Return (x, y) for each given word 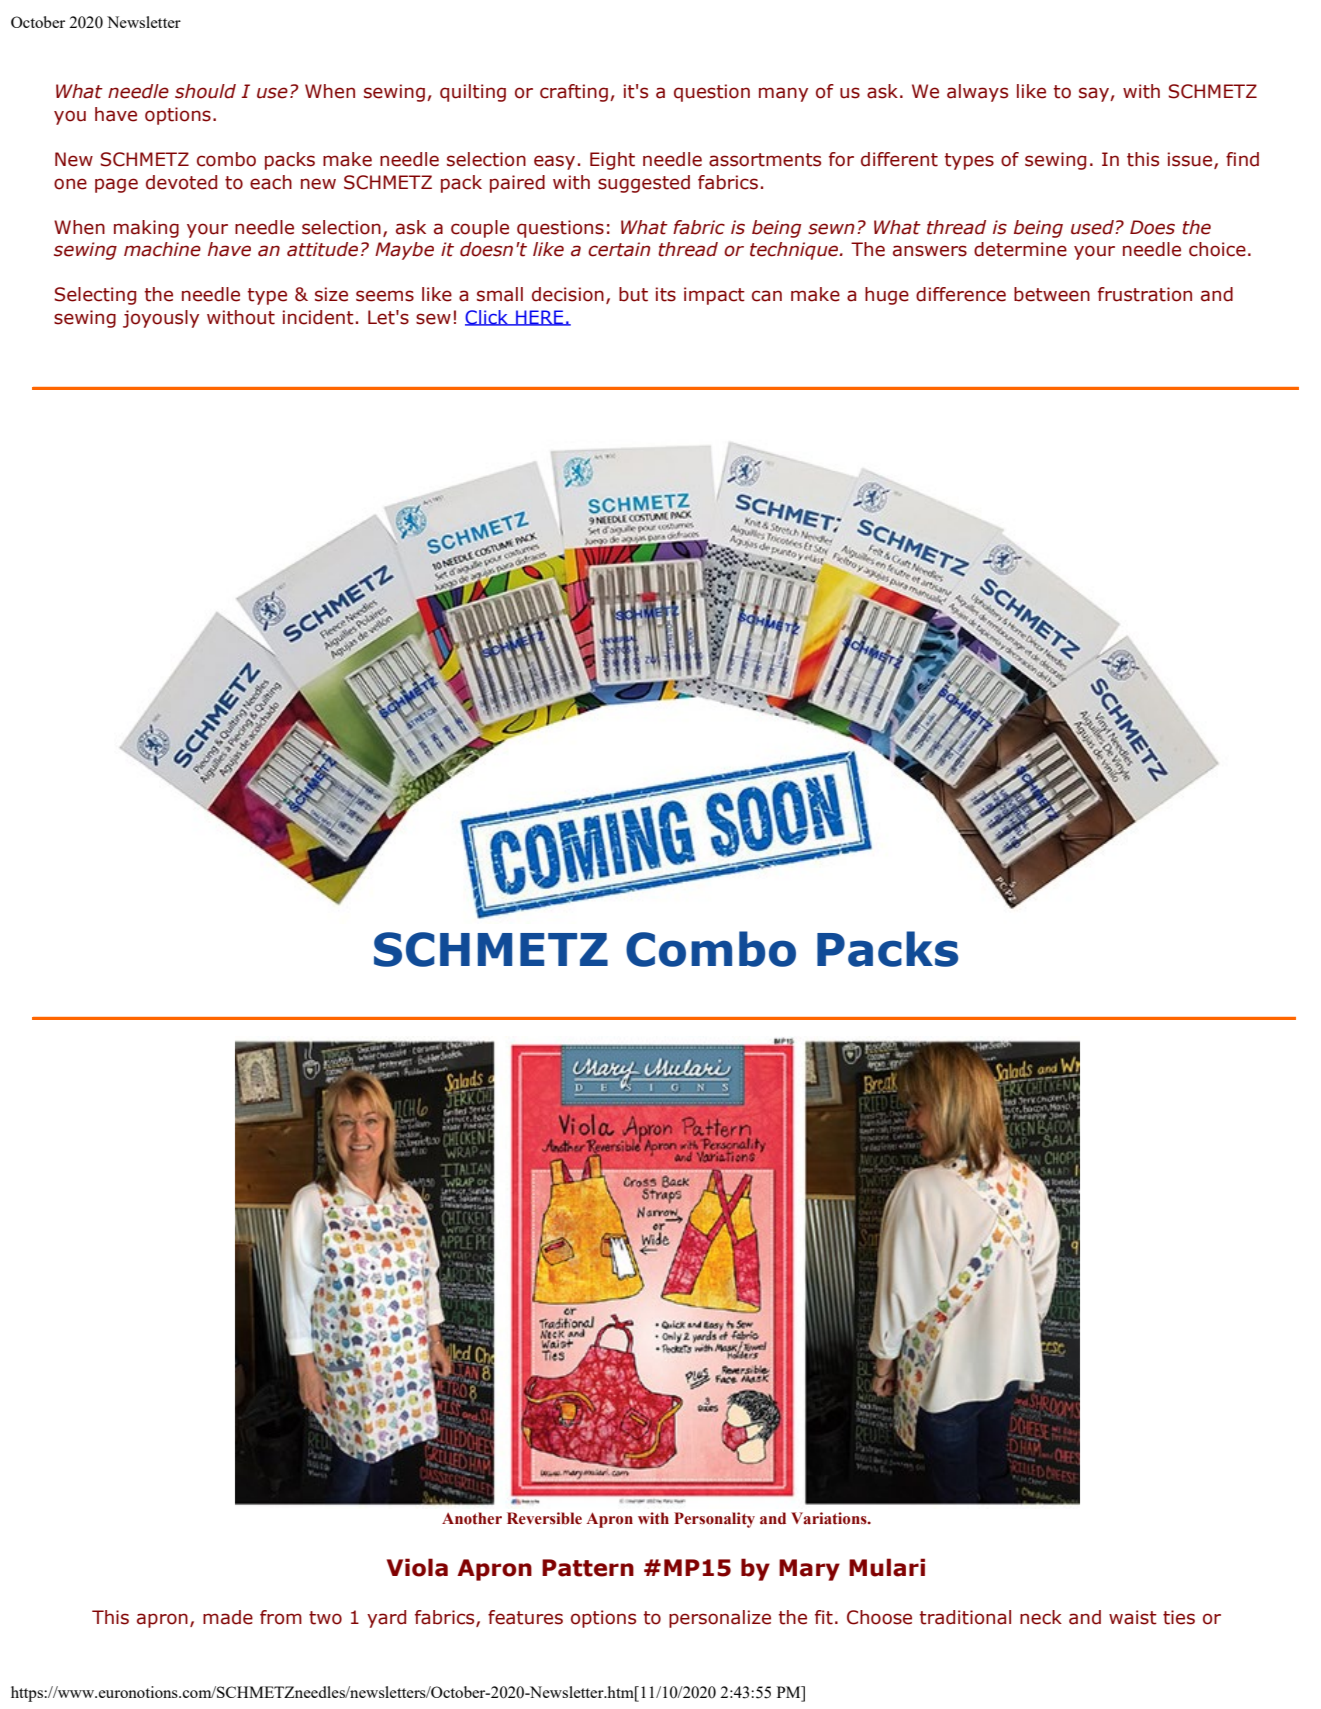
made (228, 1617)
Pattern (588, 1568)
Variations (830, 1518)
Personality (714, 1520)
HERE (540, 318)
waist (1133, 1617)
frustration (1145, 294)
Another (472, 1518)
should (205, 91)
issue (1191, 160)
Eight (612, 161)
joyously (161, 319)
